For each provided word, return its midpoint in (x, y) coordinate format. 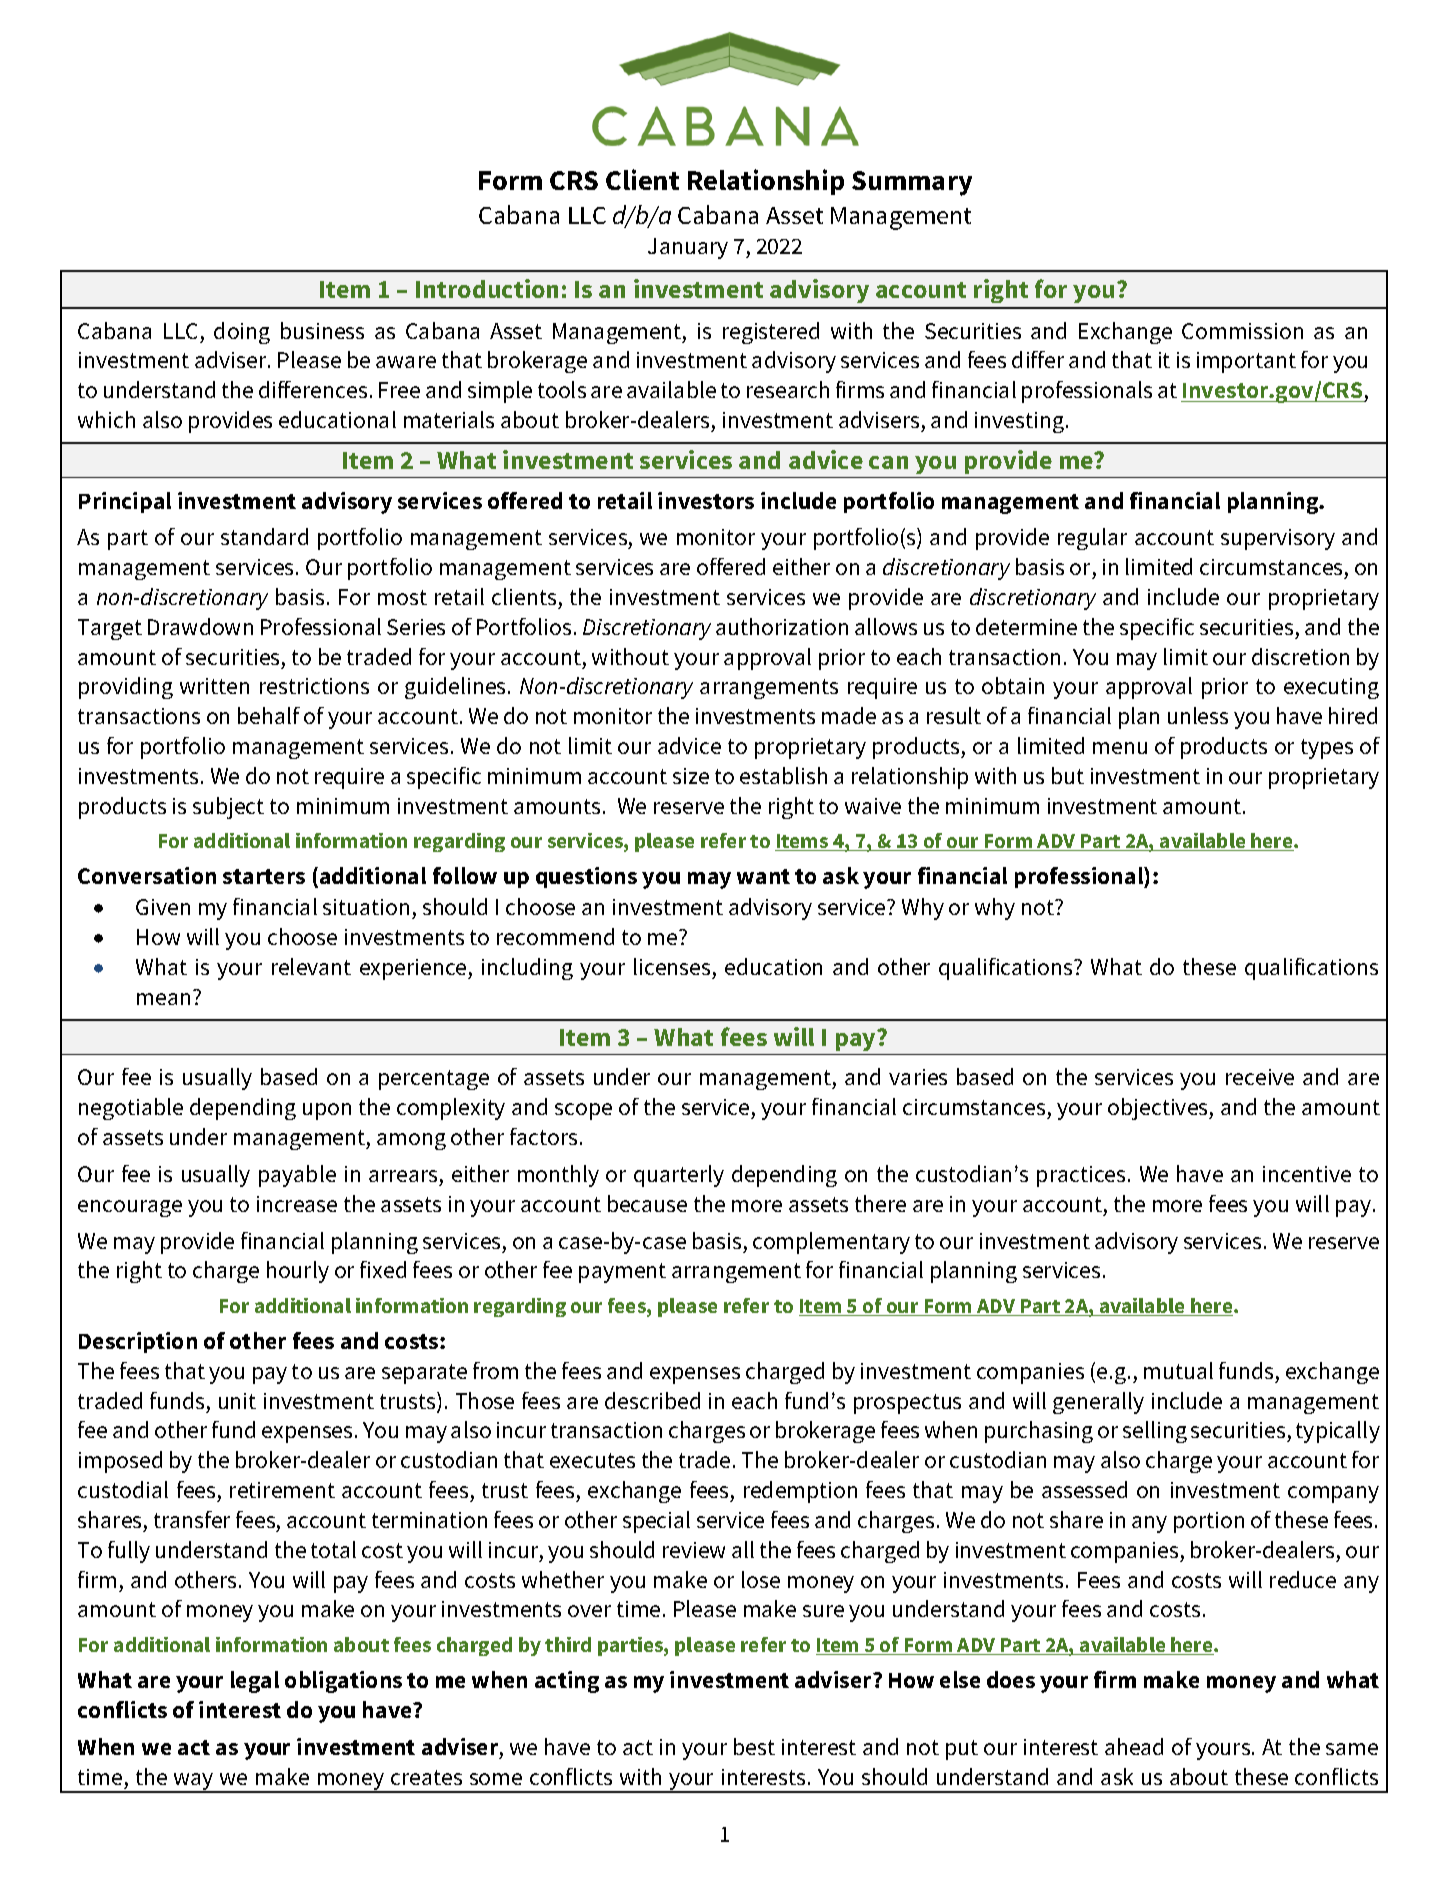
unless (1198, 715)
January (688, 248)
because (647, 1203)
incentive (1307, 1174)
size (691, 776)
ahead (1134, 1746)
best (754, 1746)
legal (255, 1682)
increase (297, 1204)
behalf (269, 715)
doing (242, 333)
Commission (1242, 331)
